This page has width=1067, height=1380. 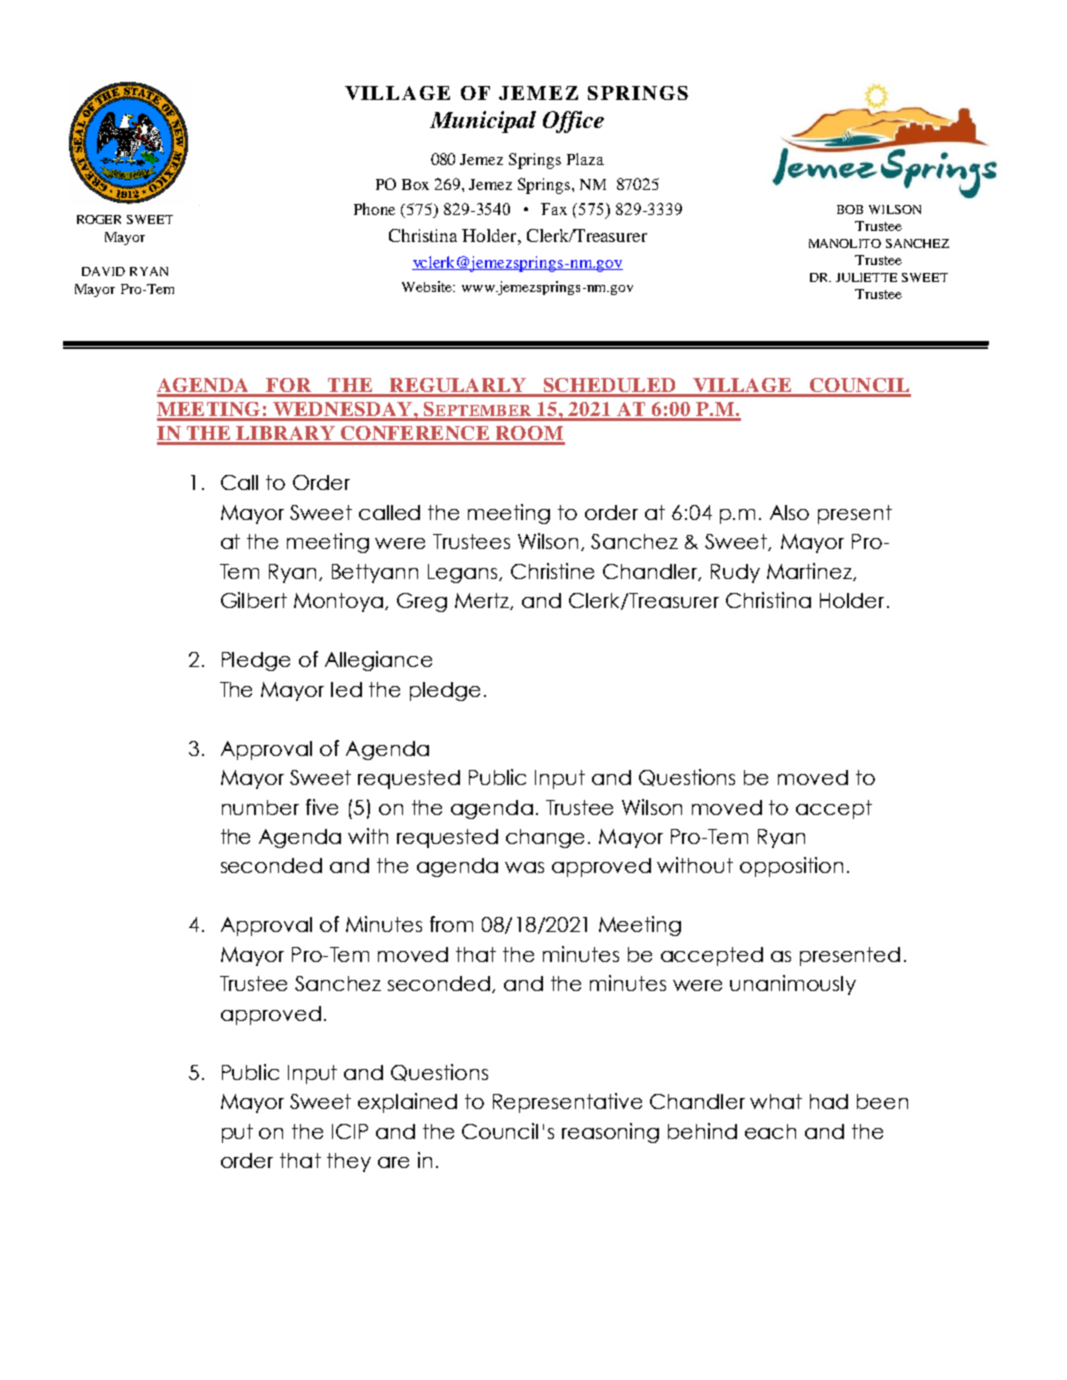 What do you see at coordinates (545, 838) in the page?
I see `change` at bounding box center [545, 838].
